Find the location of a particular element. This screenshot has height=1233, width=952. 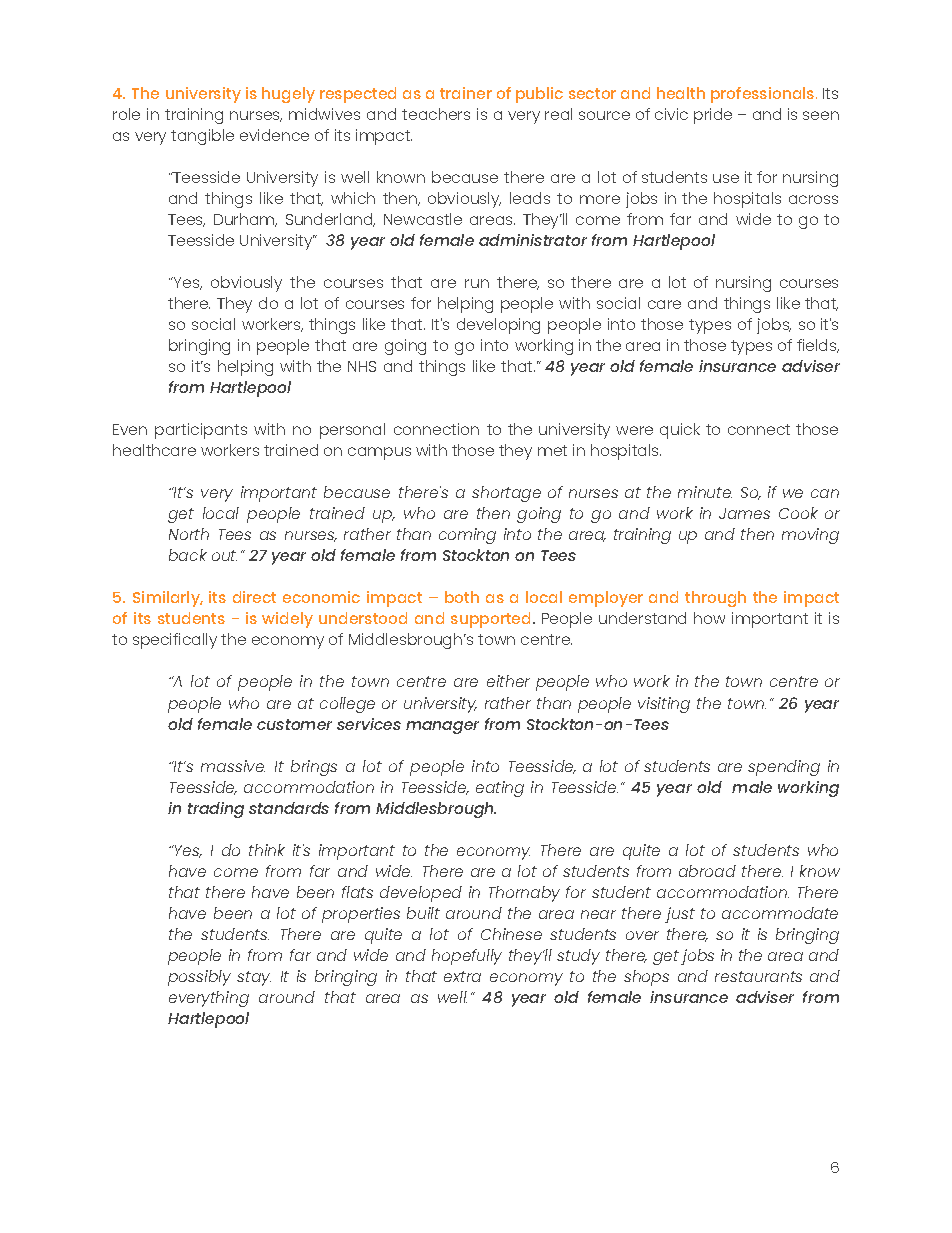

hopefully is located at coordinates (467, 957).
